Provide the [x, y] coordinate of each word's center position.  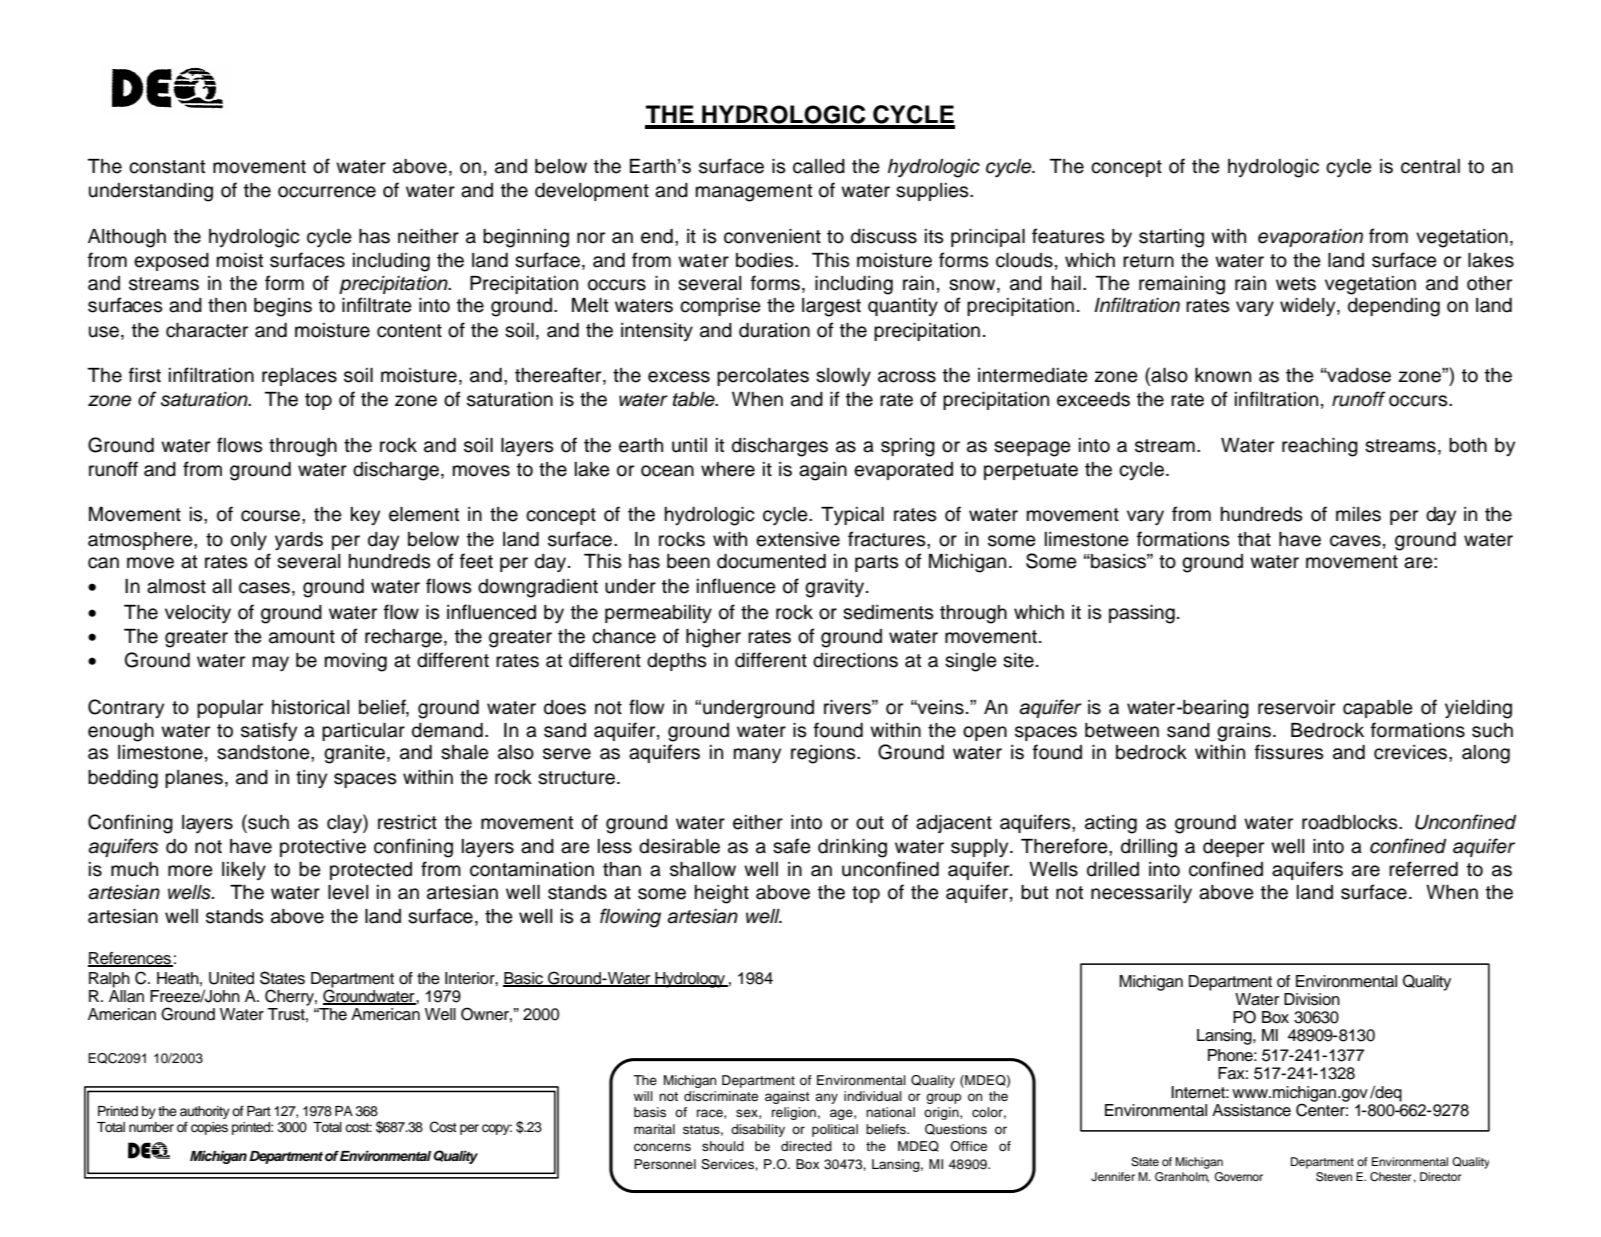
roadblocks [1351, 822]
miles [1358, 514]
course [272, 516]
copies [209, 1128]
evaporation [1310, 238]
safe [792, 846]
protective [323, 848]
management [754, 193]
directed [806, 1146]
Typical [852, 516]
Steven [1334, 1177]
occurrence [327, 192]
